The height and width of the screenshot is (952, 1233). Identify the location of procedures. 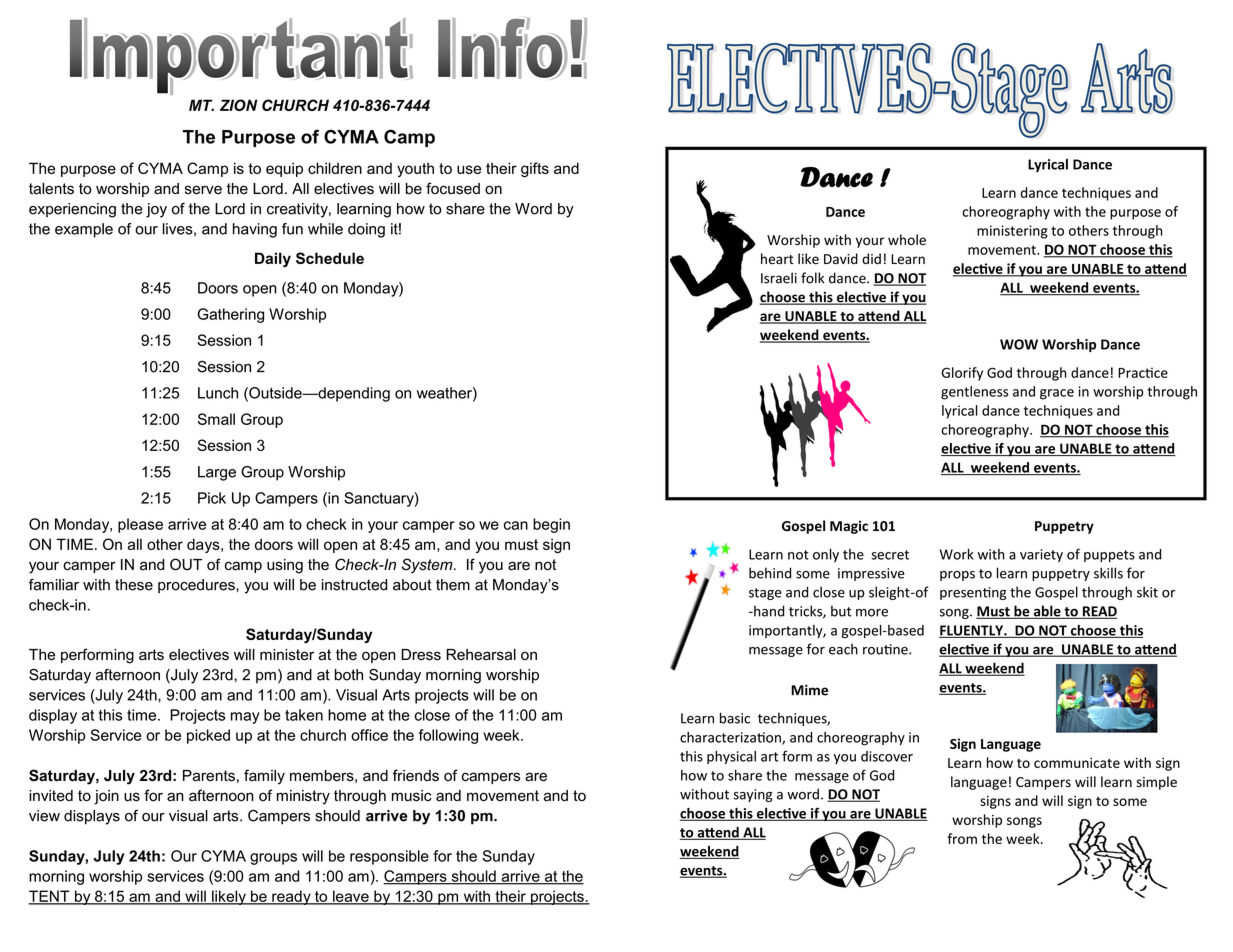
(197, 586).
